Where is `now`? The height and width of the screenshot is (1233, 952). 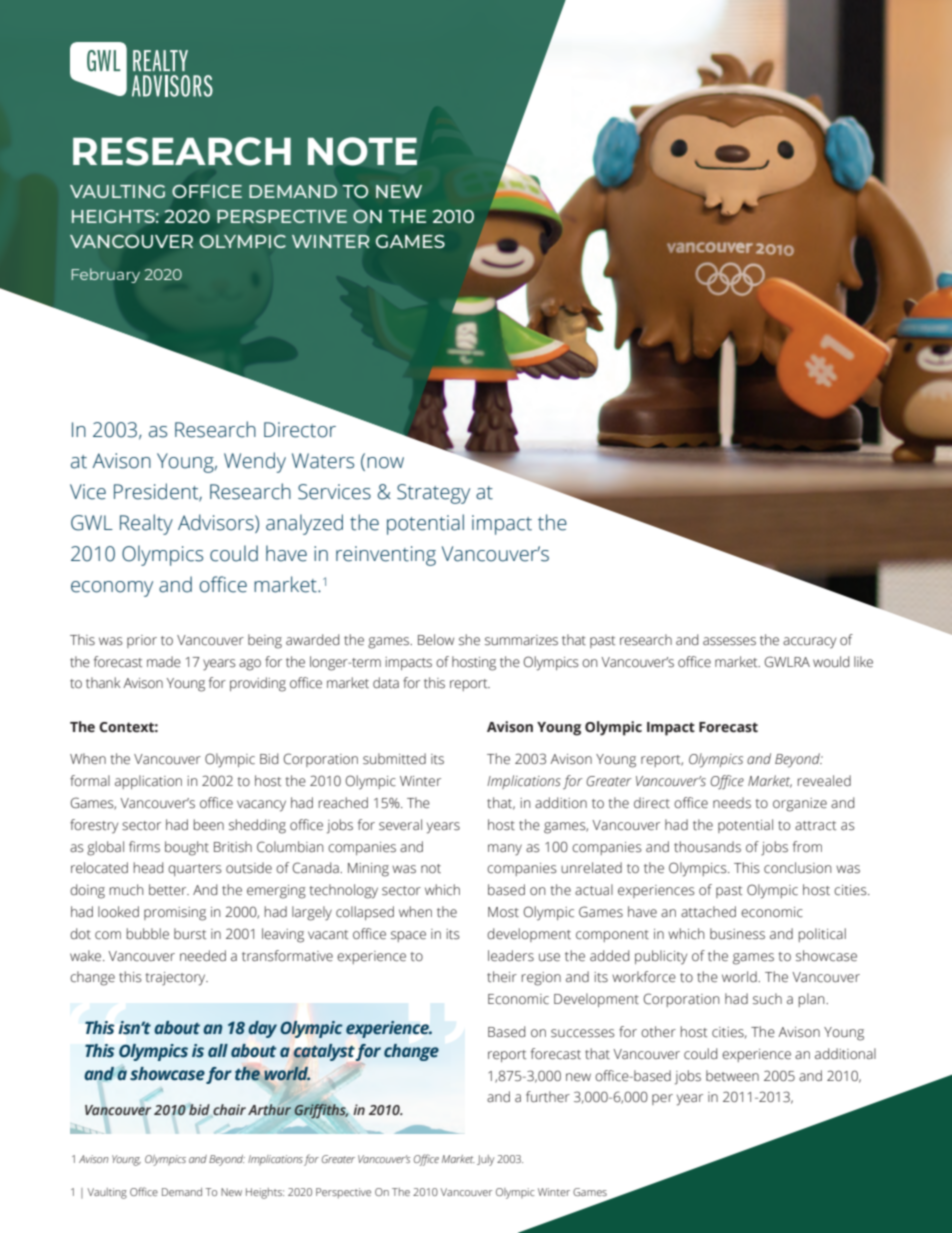
now is located at coordinates (385, 463).
